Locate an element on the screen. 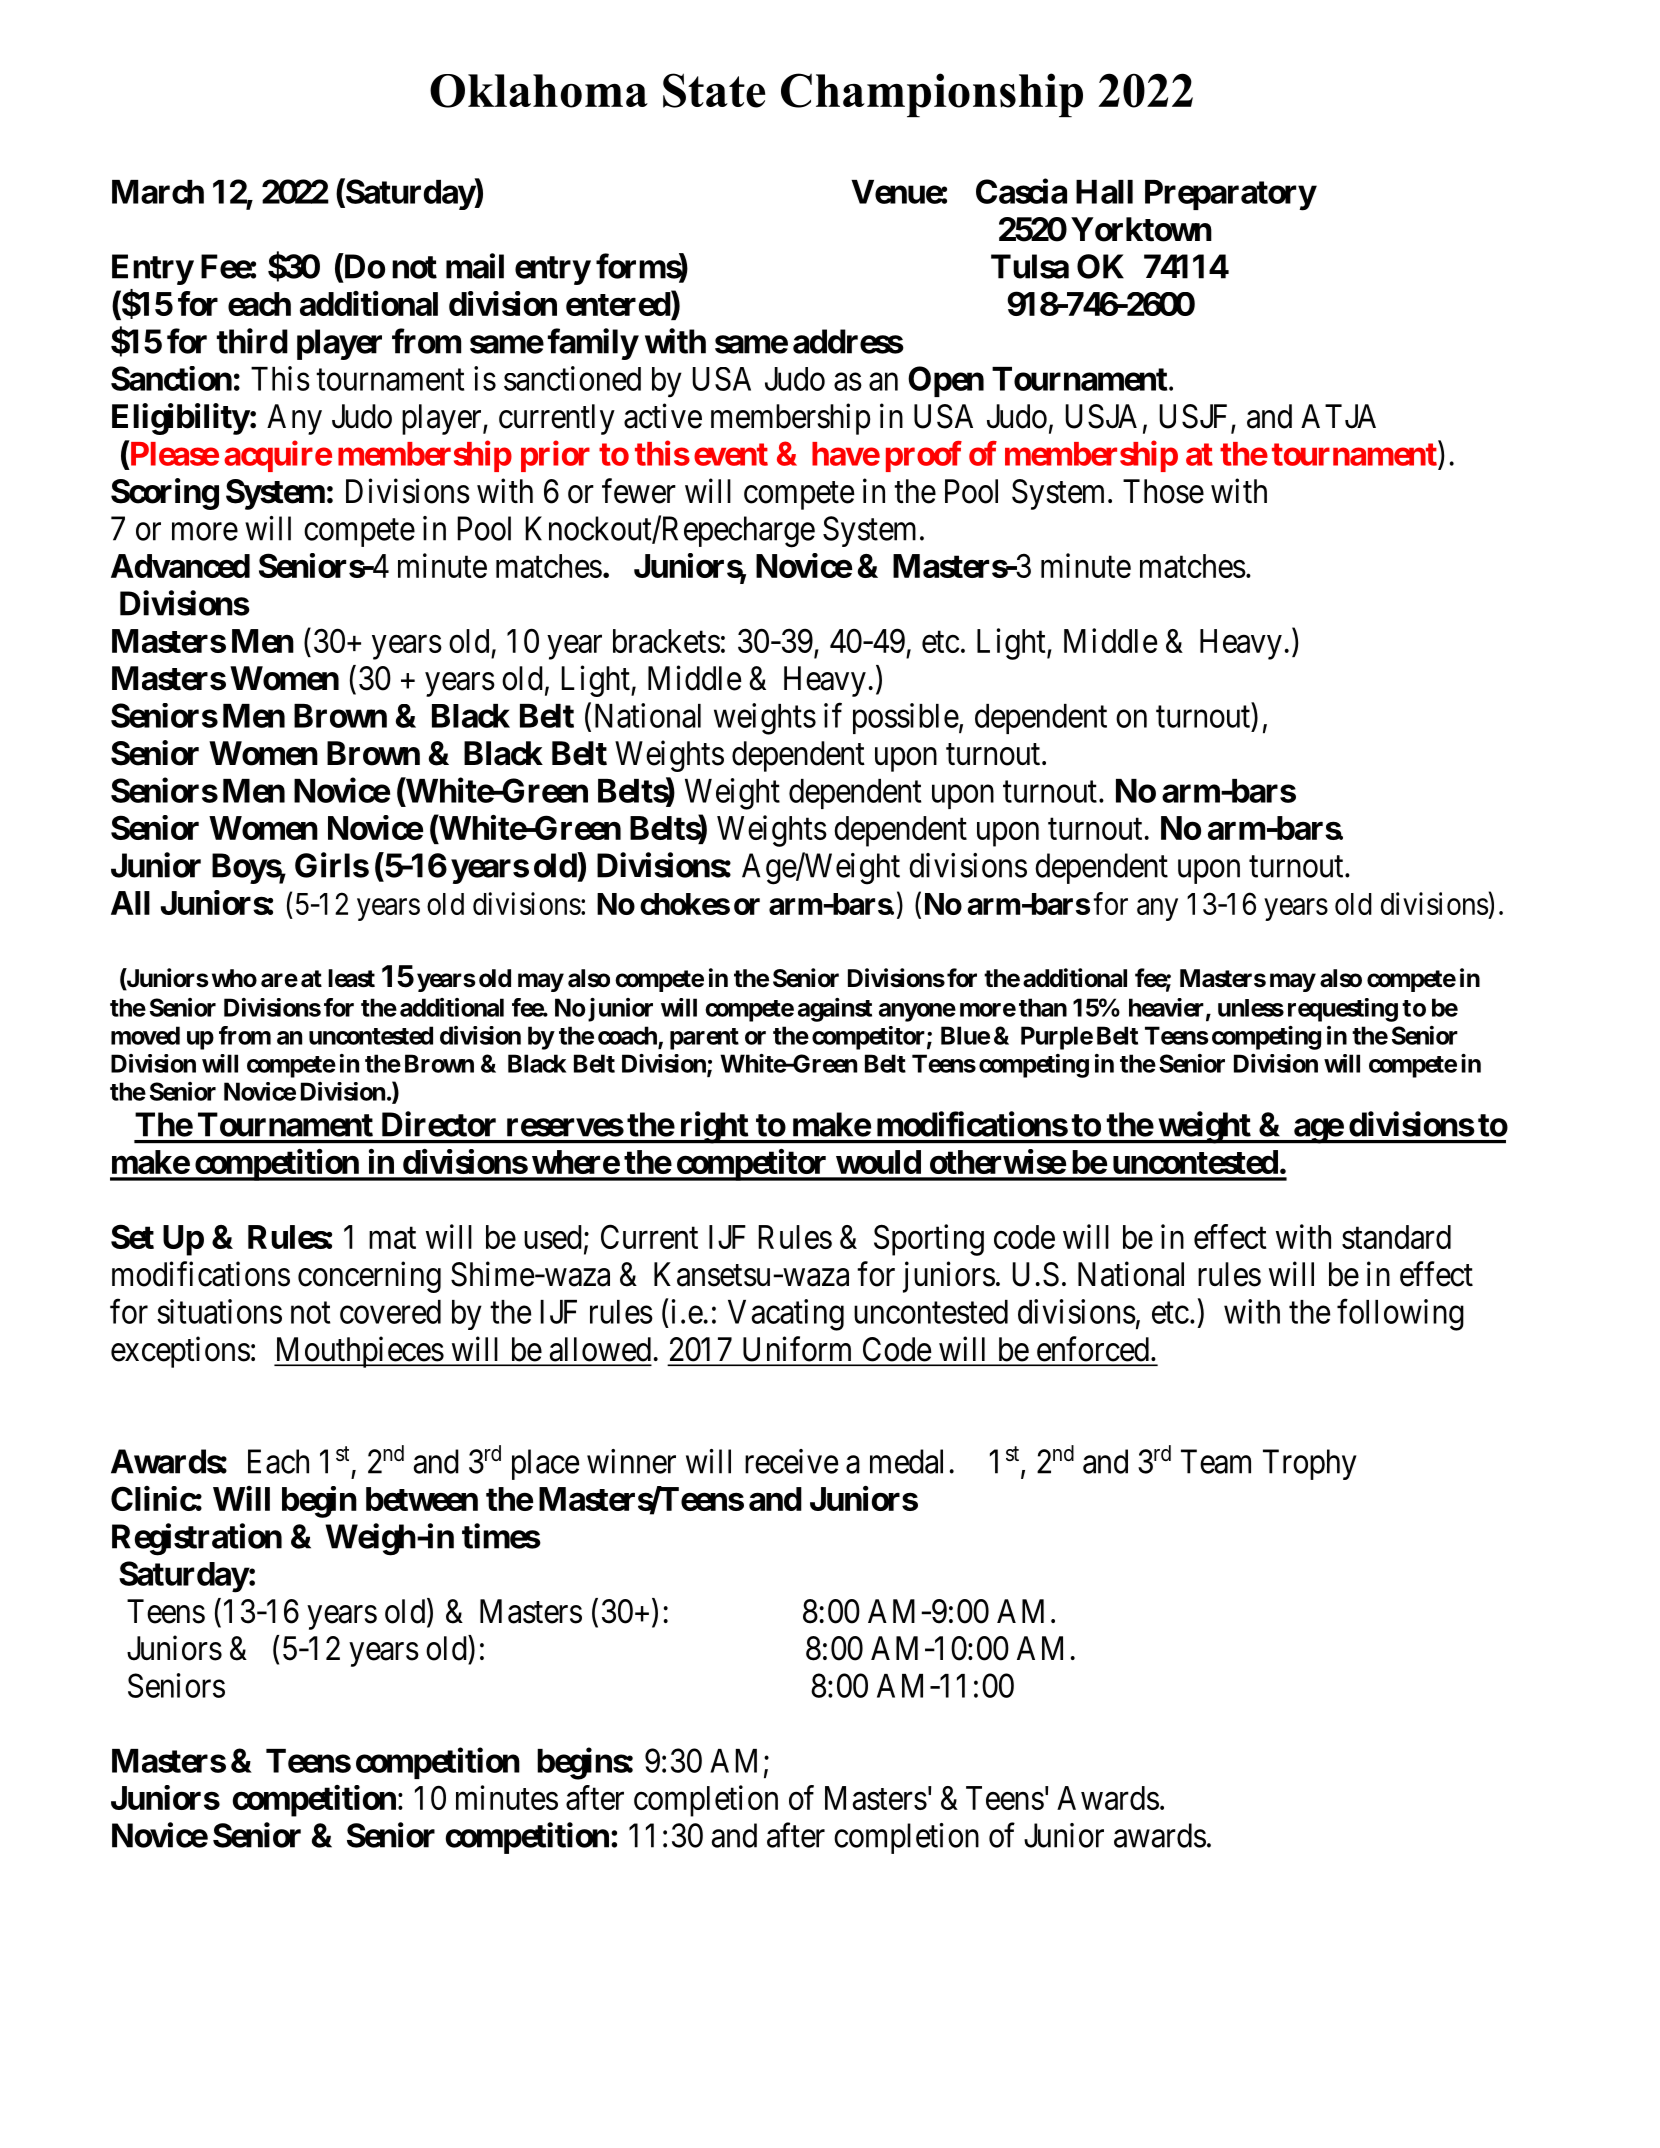 The width and height of the screenshot is (1660, 2148). possible is located at coordinates (906, 718).
